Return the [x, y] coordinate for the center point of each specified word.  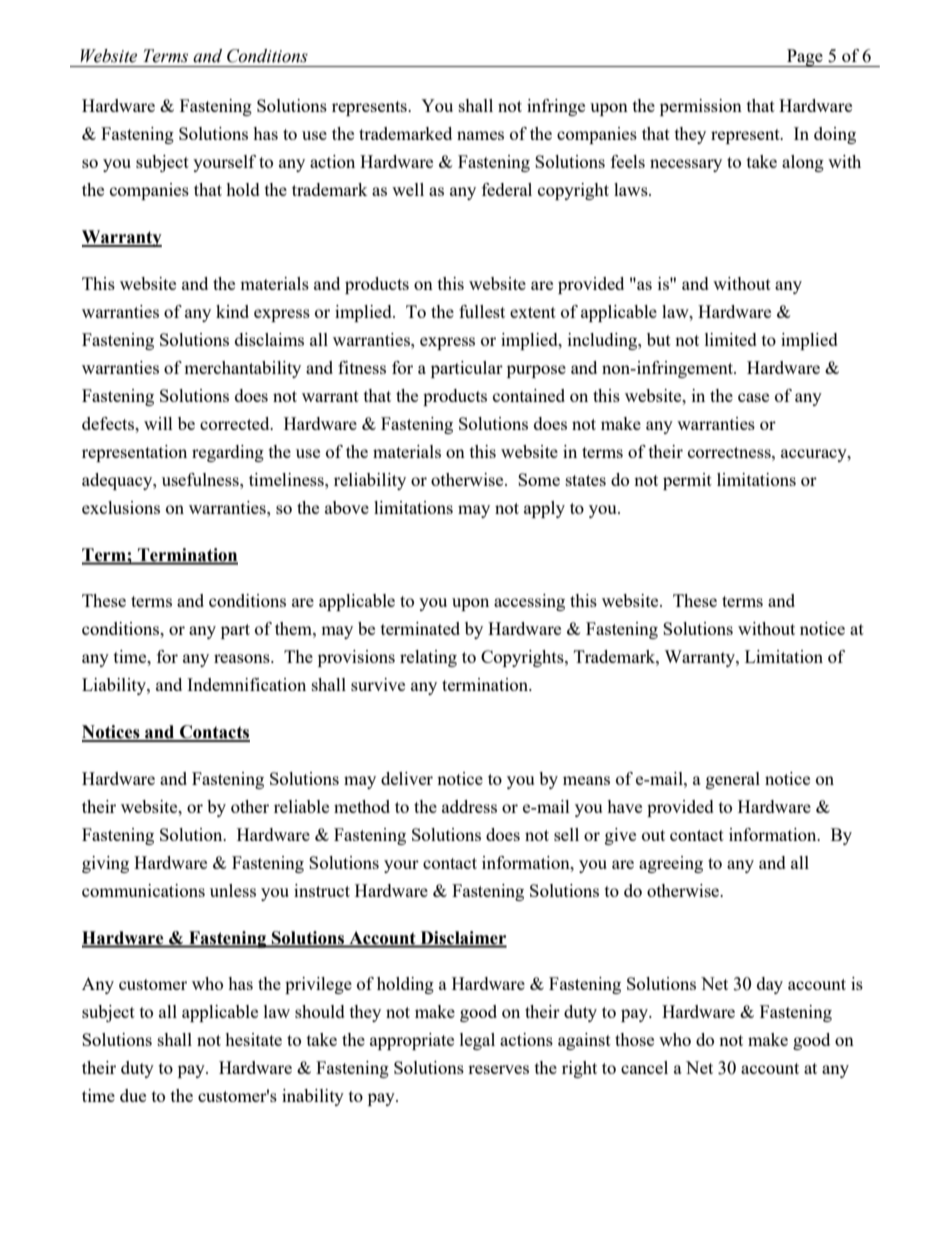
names [480, 135]
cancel [644, 1067]
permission [701, 107]
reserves [498, 1069]
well [408, 189]
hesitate [253, 1039]
